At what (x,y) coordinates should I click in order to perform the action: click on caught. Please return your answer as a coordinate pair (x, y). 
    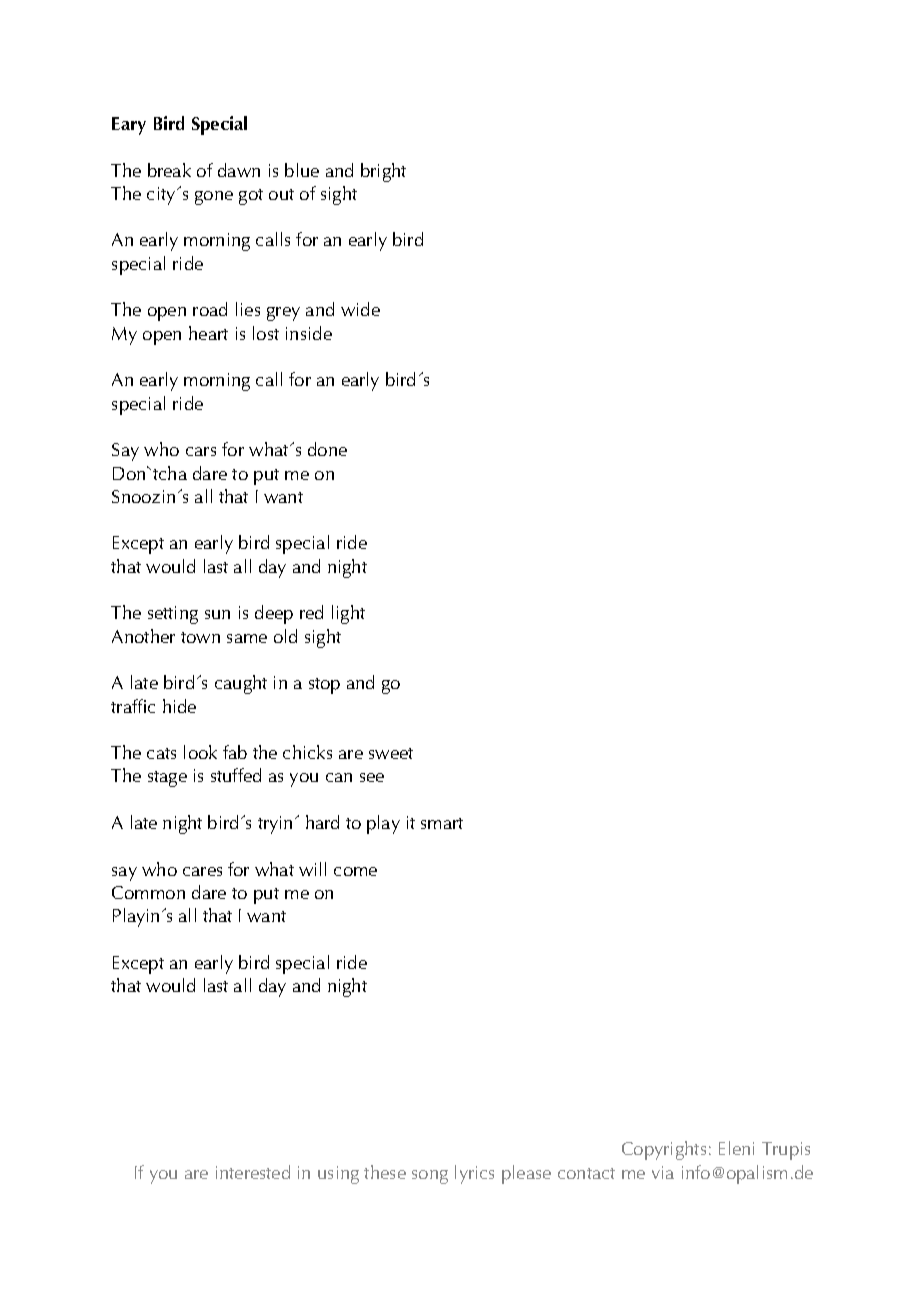
    Looking at the image, I should click on (241, 684).
